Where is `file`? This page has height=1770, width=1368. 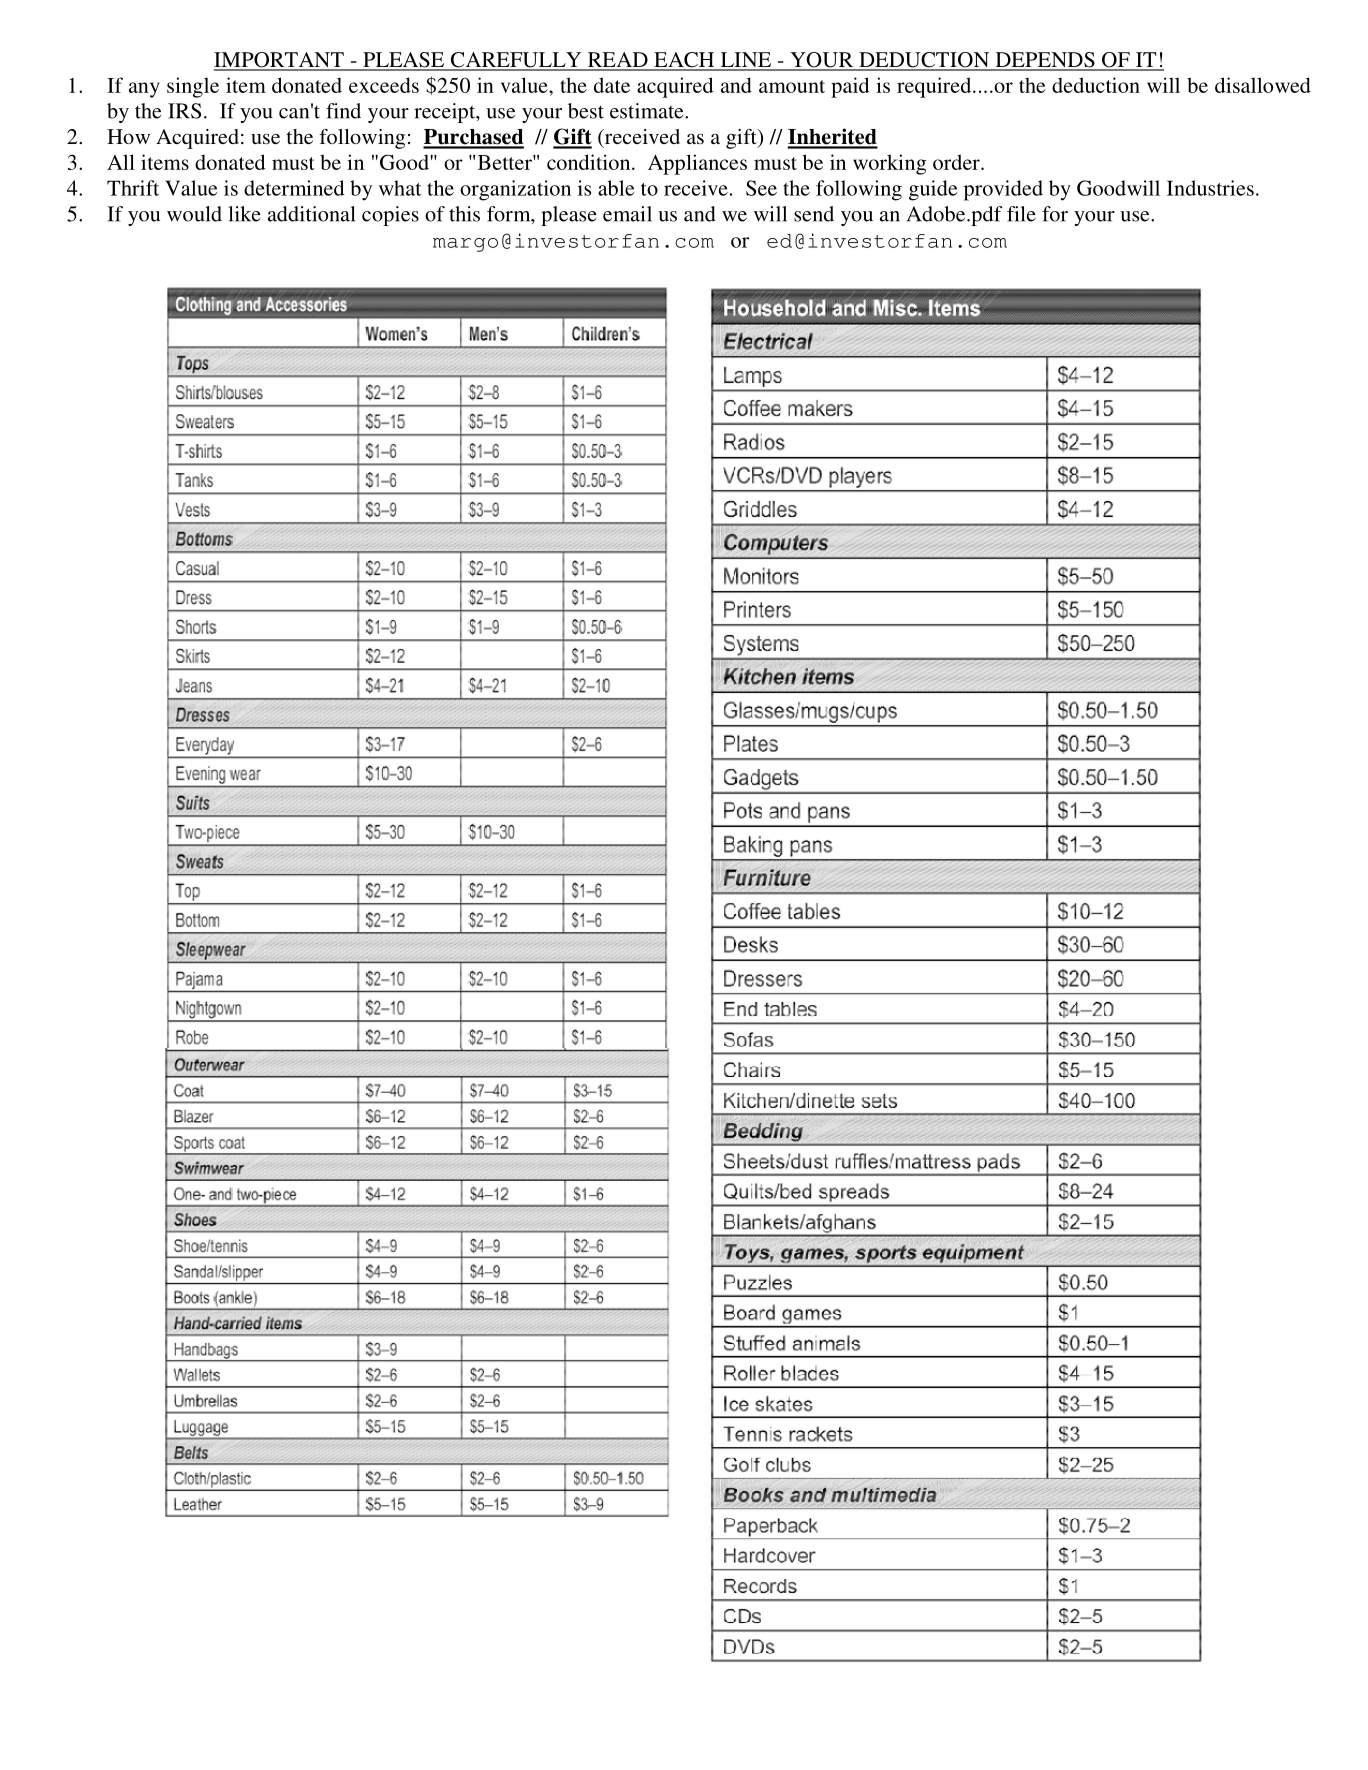
file is located at coordinates (1021, 214).
